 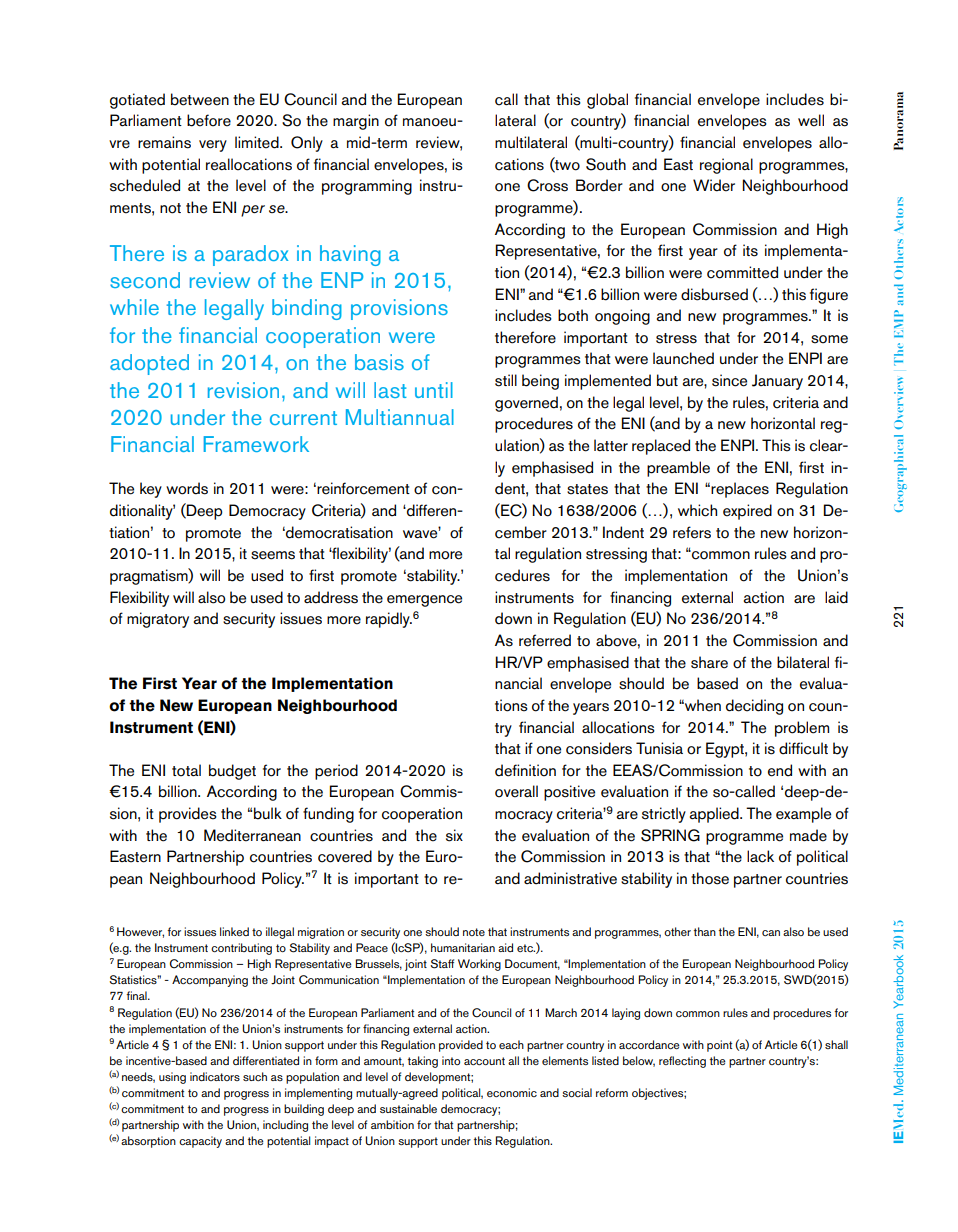 What do you see at coordinates (780, 770) in the page?
I see `end` at bounding box center [780, 770].
